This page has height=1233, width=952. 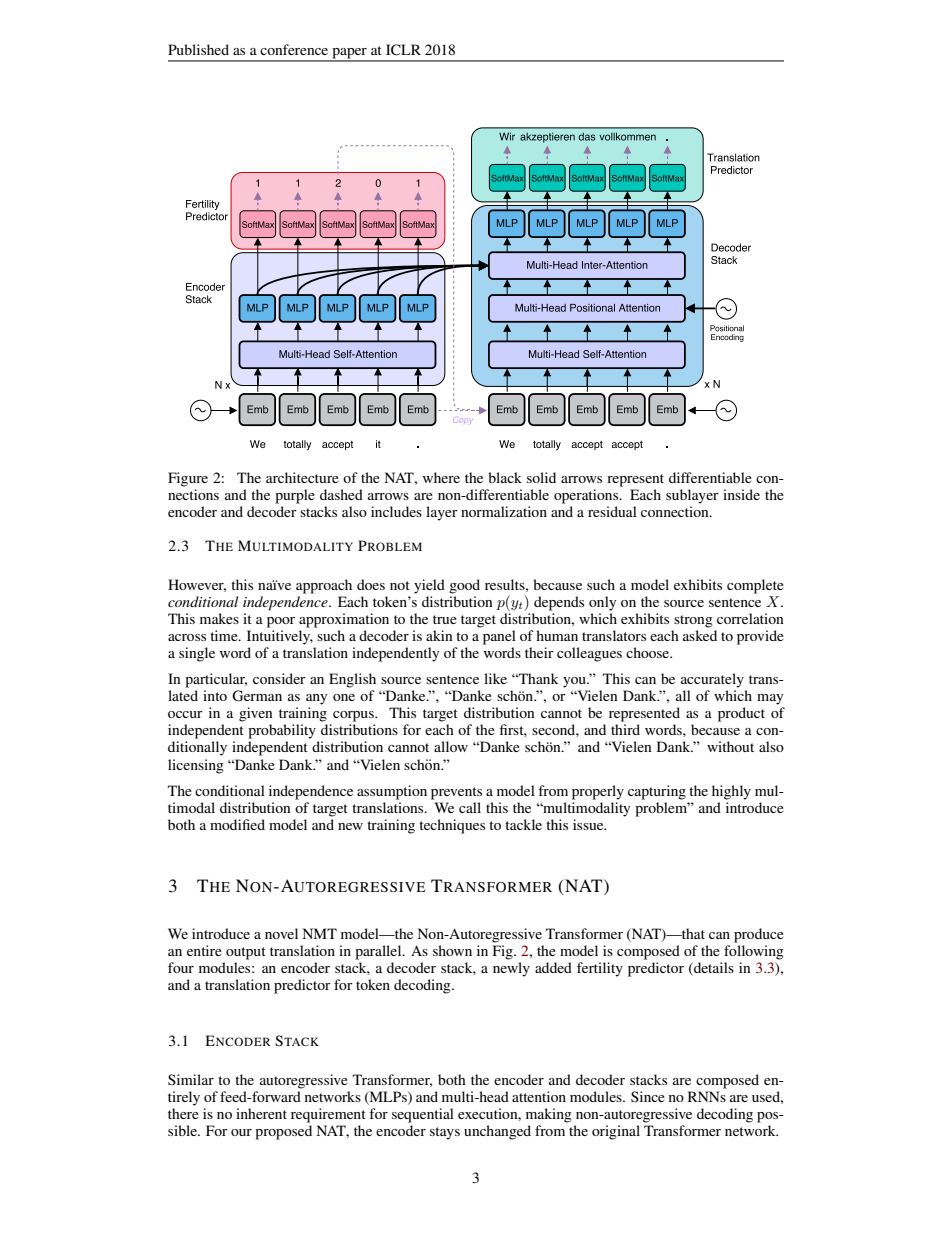 I want to click on architecture, so click(x=302, y=477).
